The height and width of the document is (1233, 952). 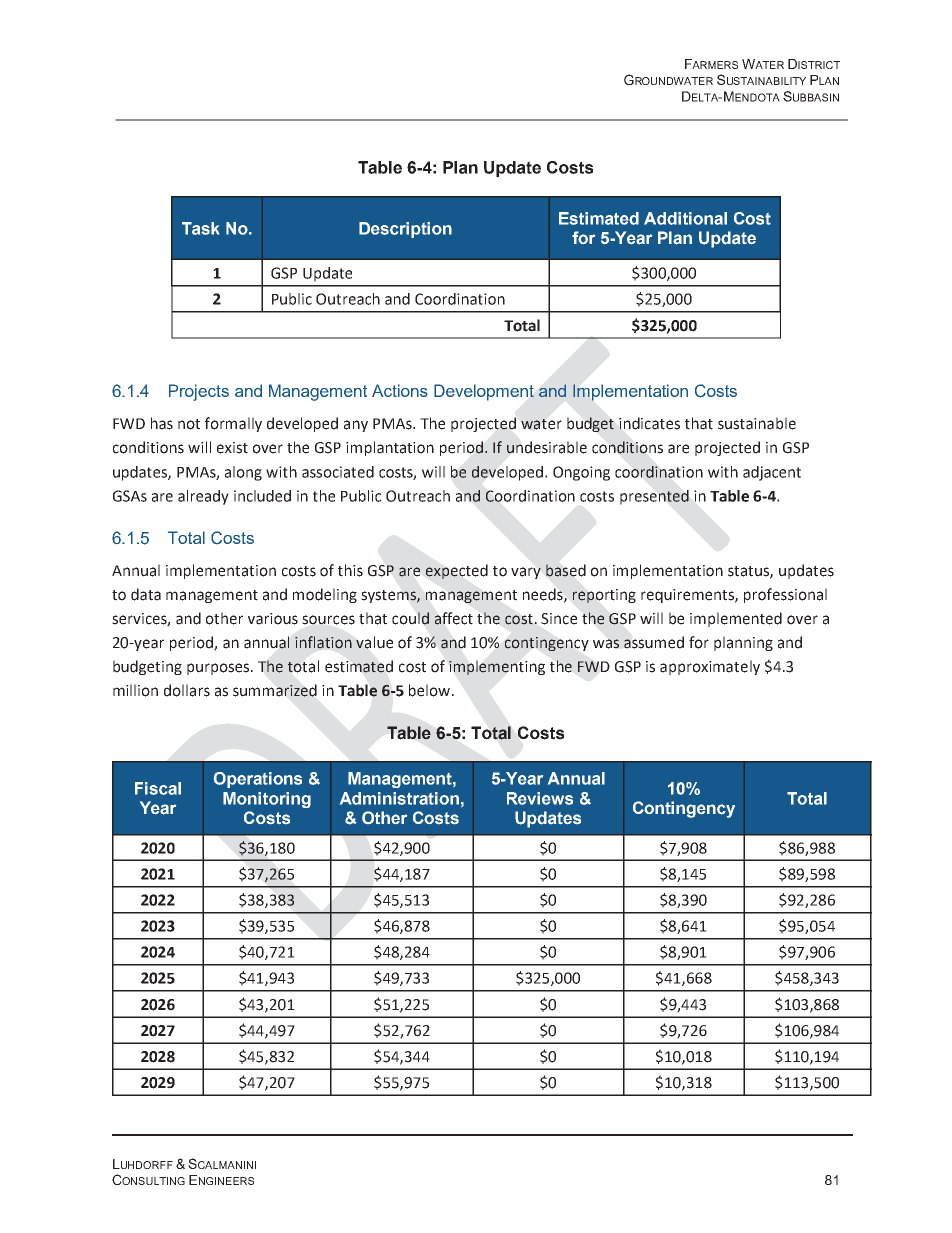 I want to click on already, so click(x=203, y=497).
